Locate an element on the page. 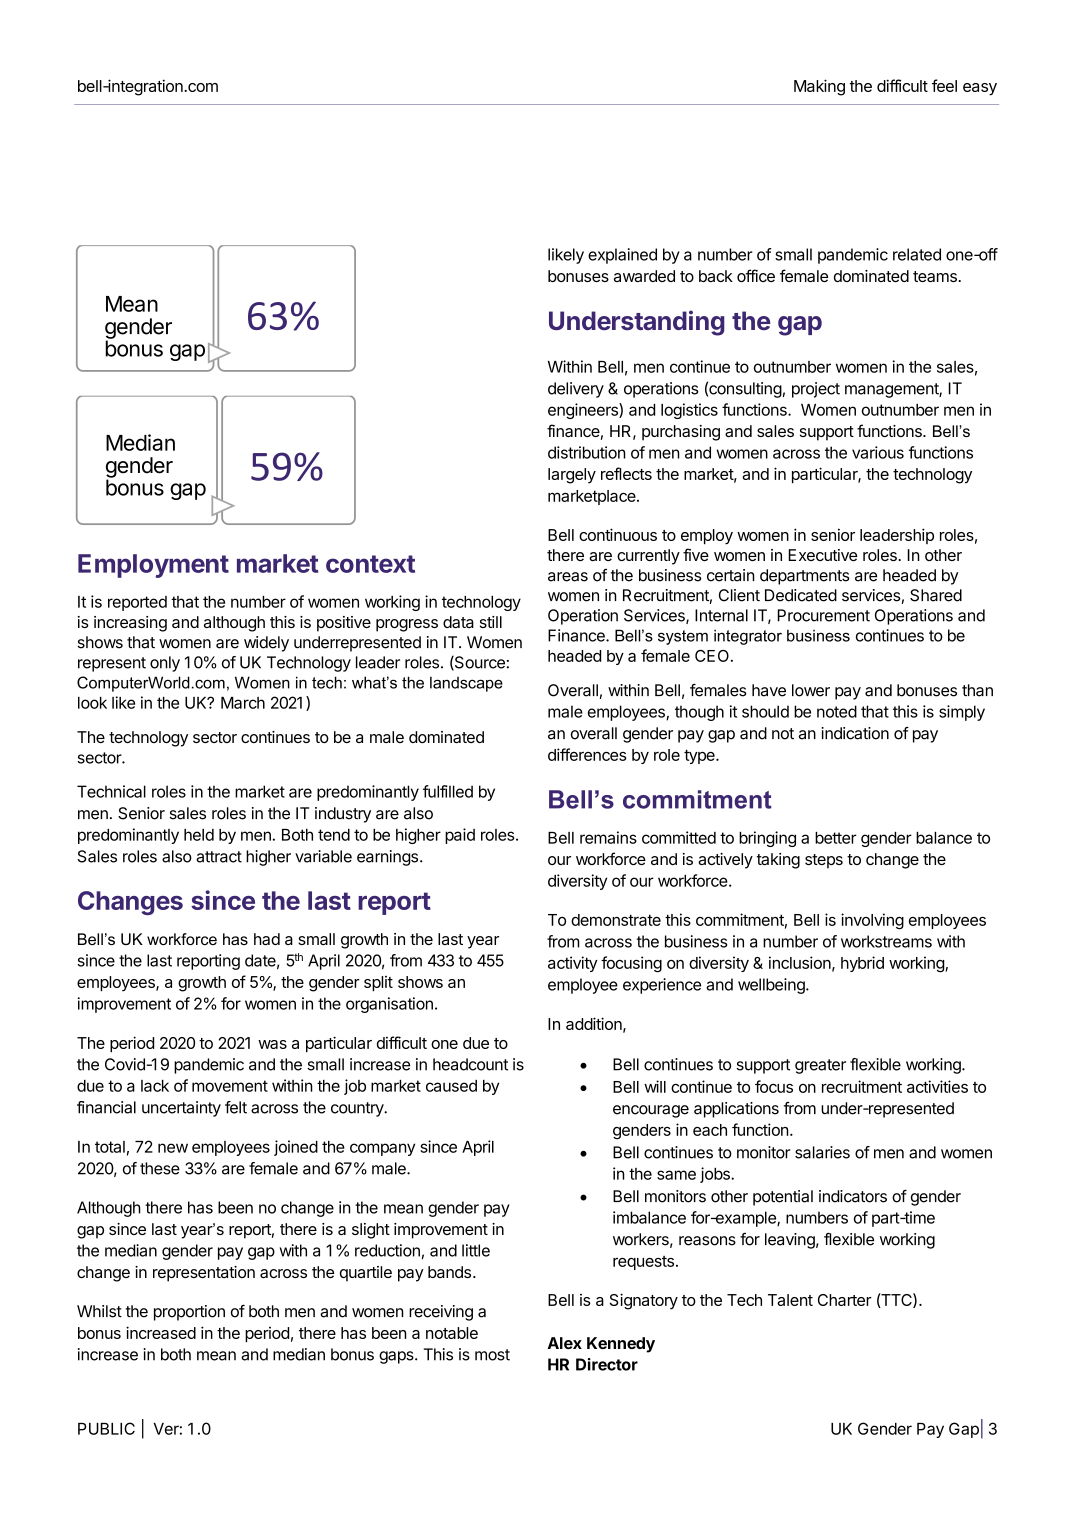 The height and width of the document is (1517, 1073). indication is located at coordinates (855, 733).
